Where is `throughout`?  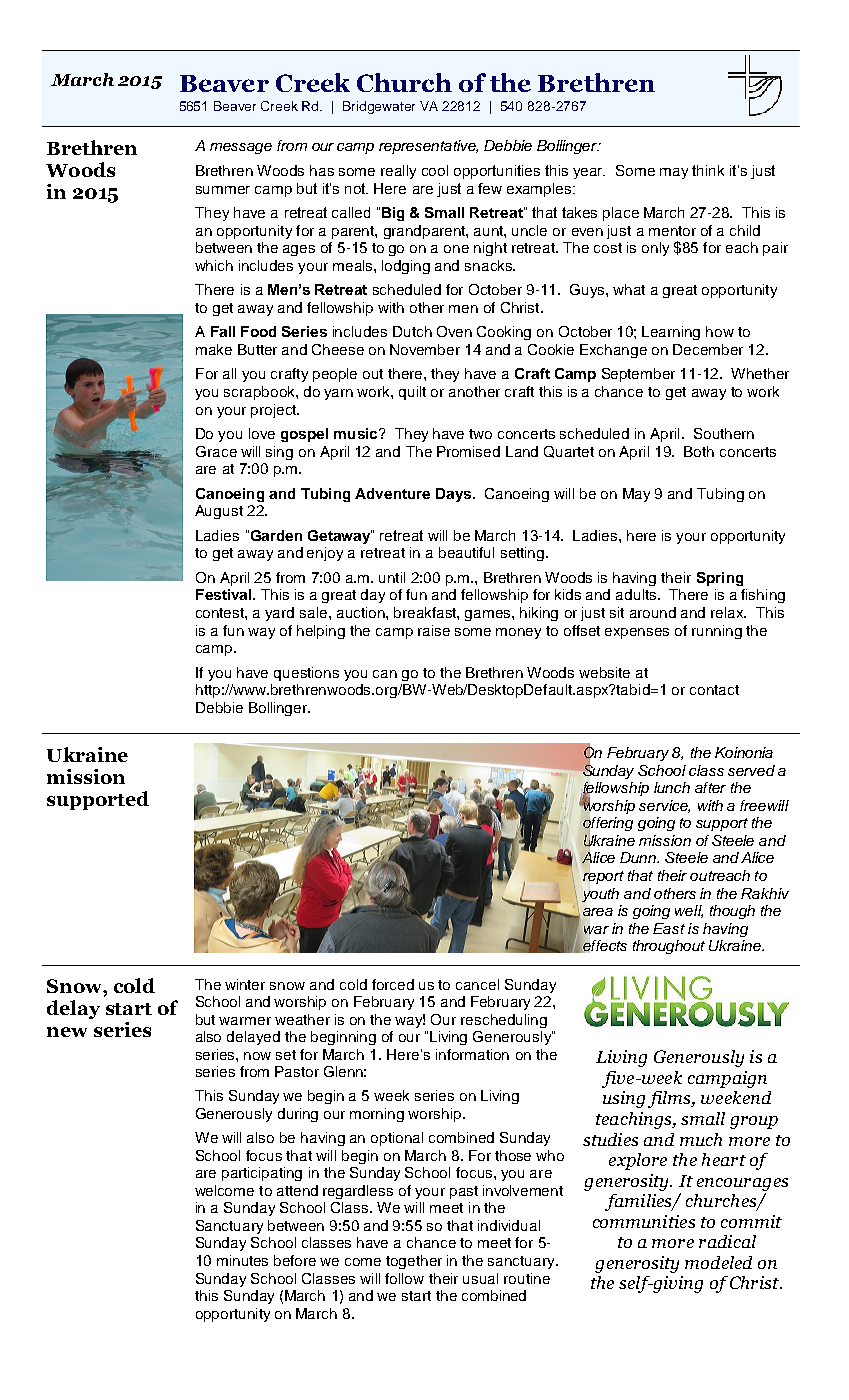
throughout is located at coordinates (669, 947).
